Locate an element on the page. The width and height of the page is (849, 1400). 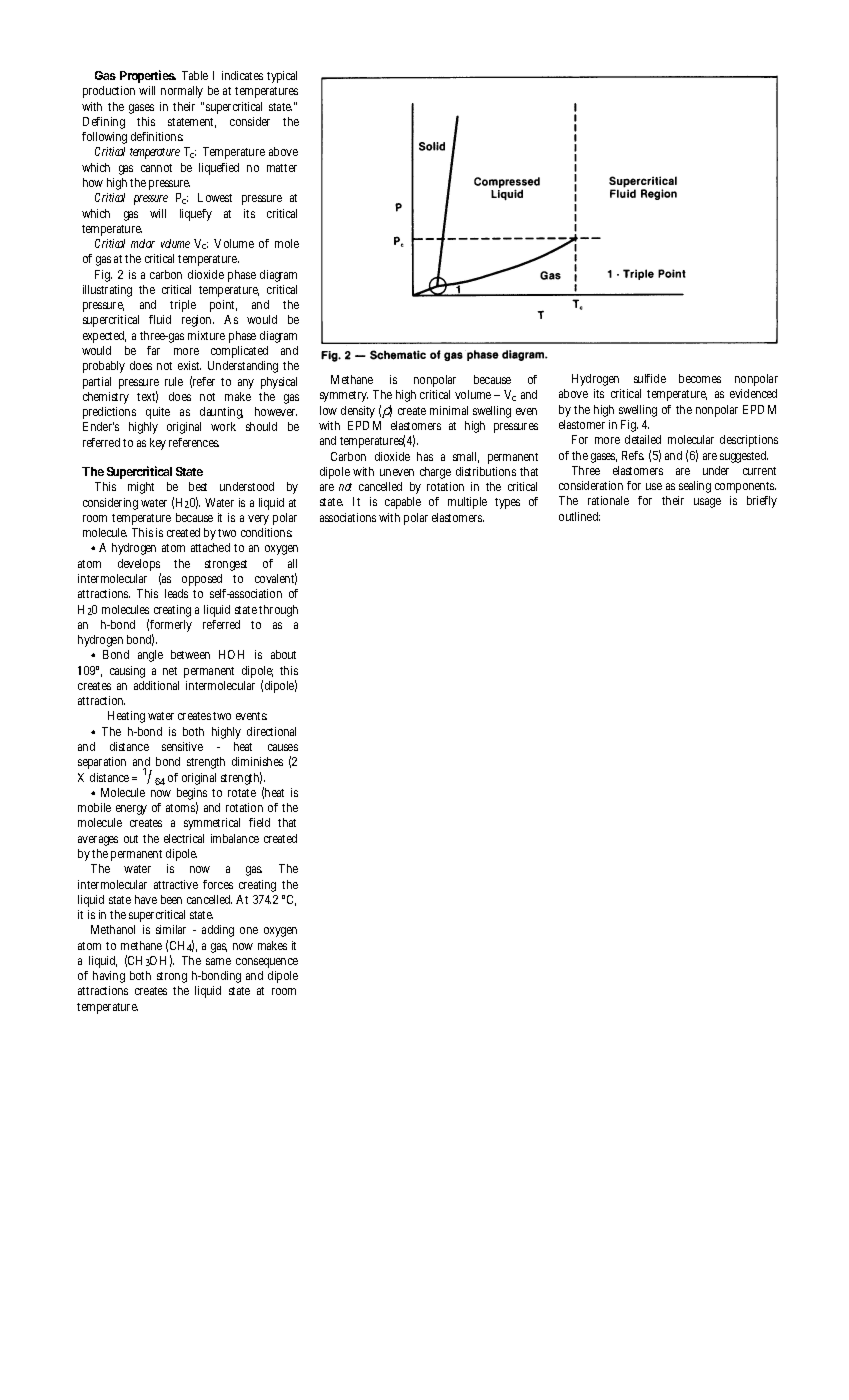
usage is located at coordinates (707, 503).
